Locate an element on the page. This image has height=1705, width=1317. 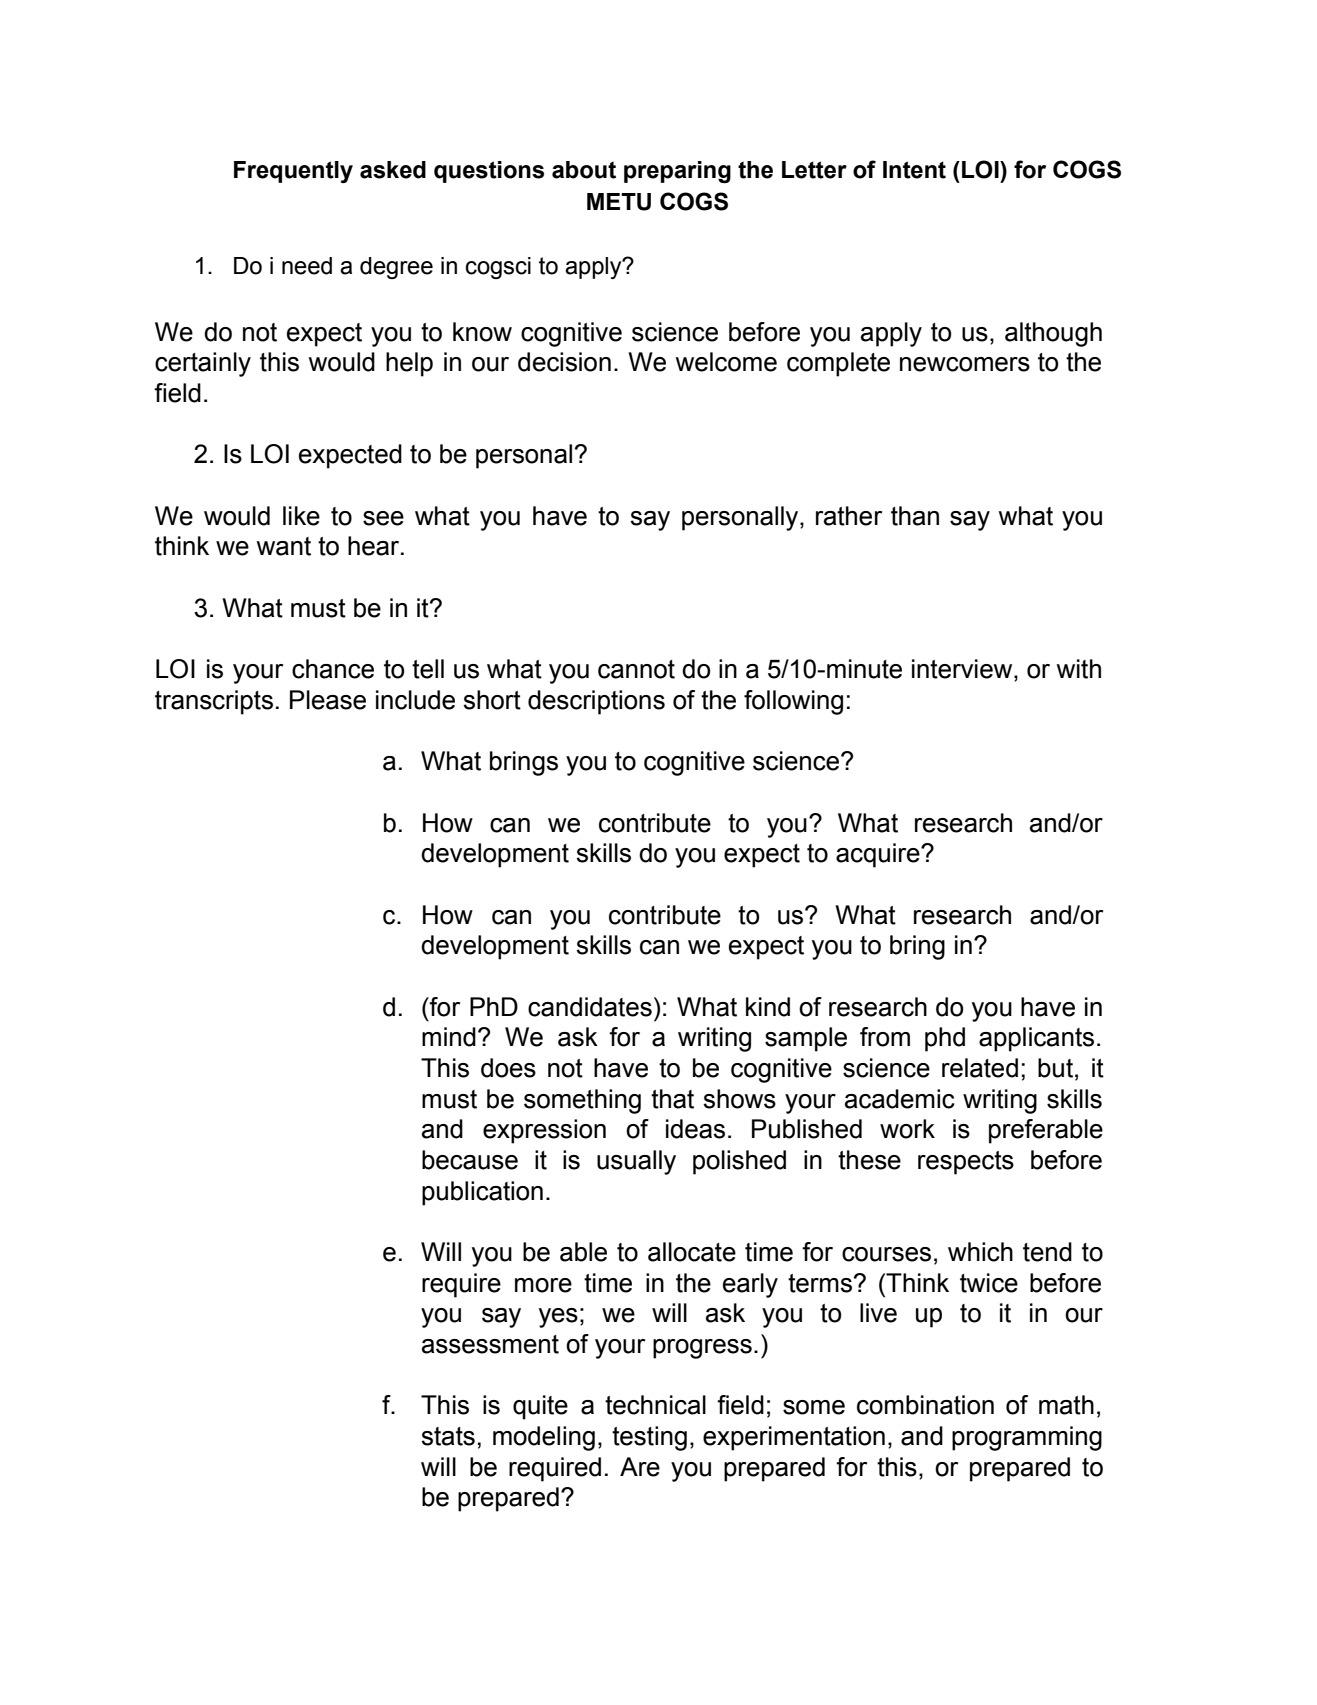
technical is located at coordinates (655, 1405).
